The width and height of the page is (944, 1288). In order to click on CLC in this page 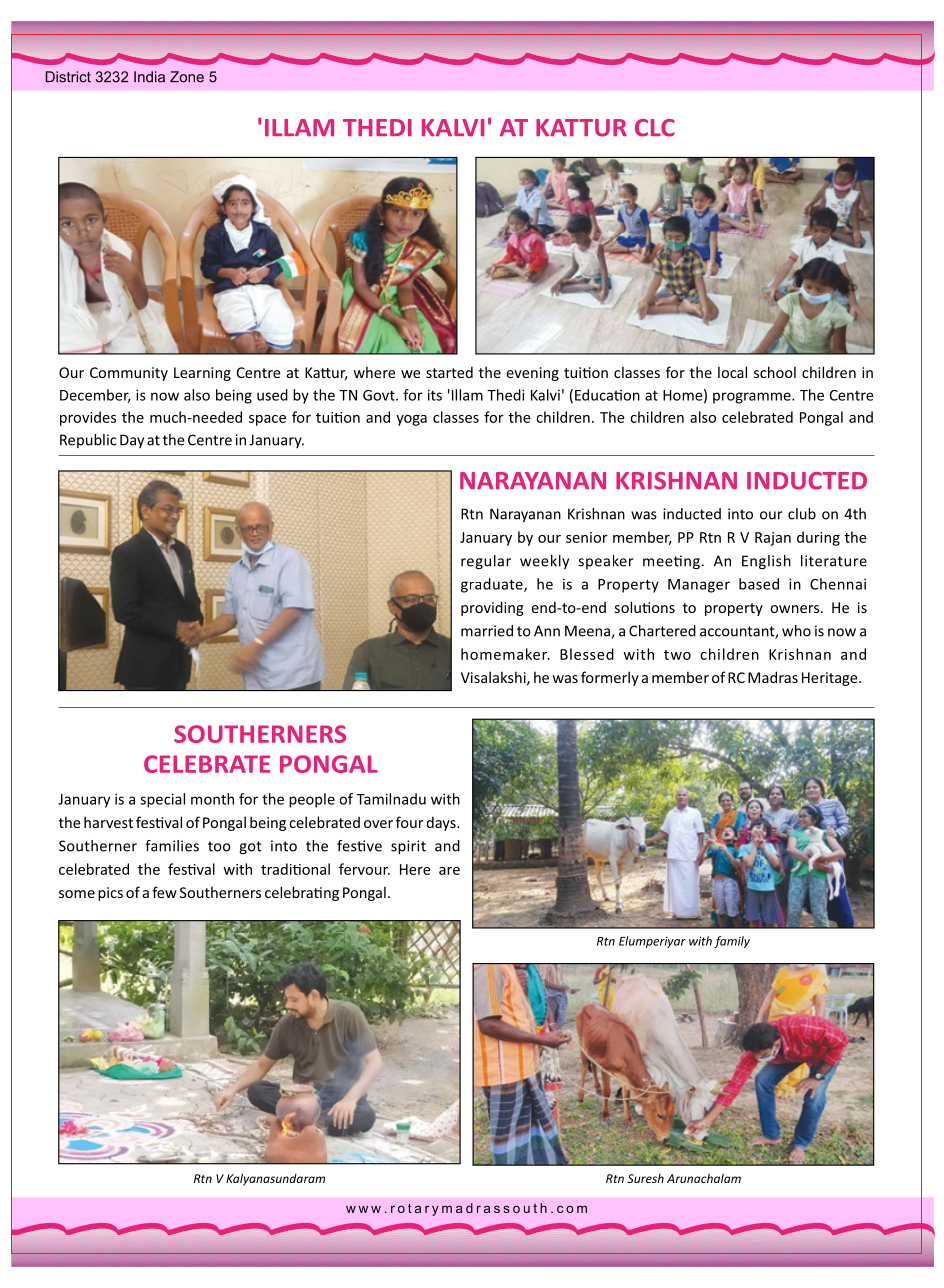, I will do `click(655, 128)`.
